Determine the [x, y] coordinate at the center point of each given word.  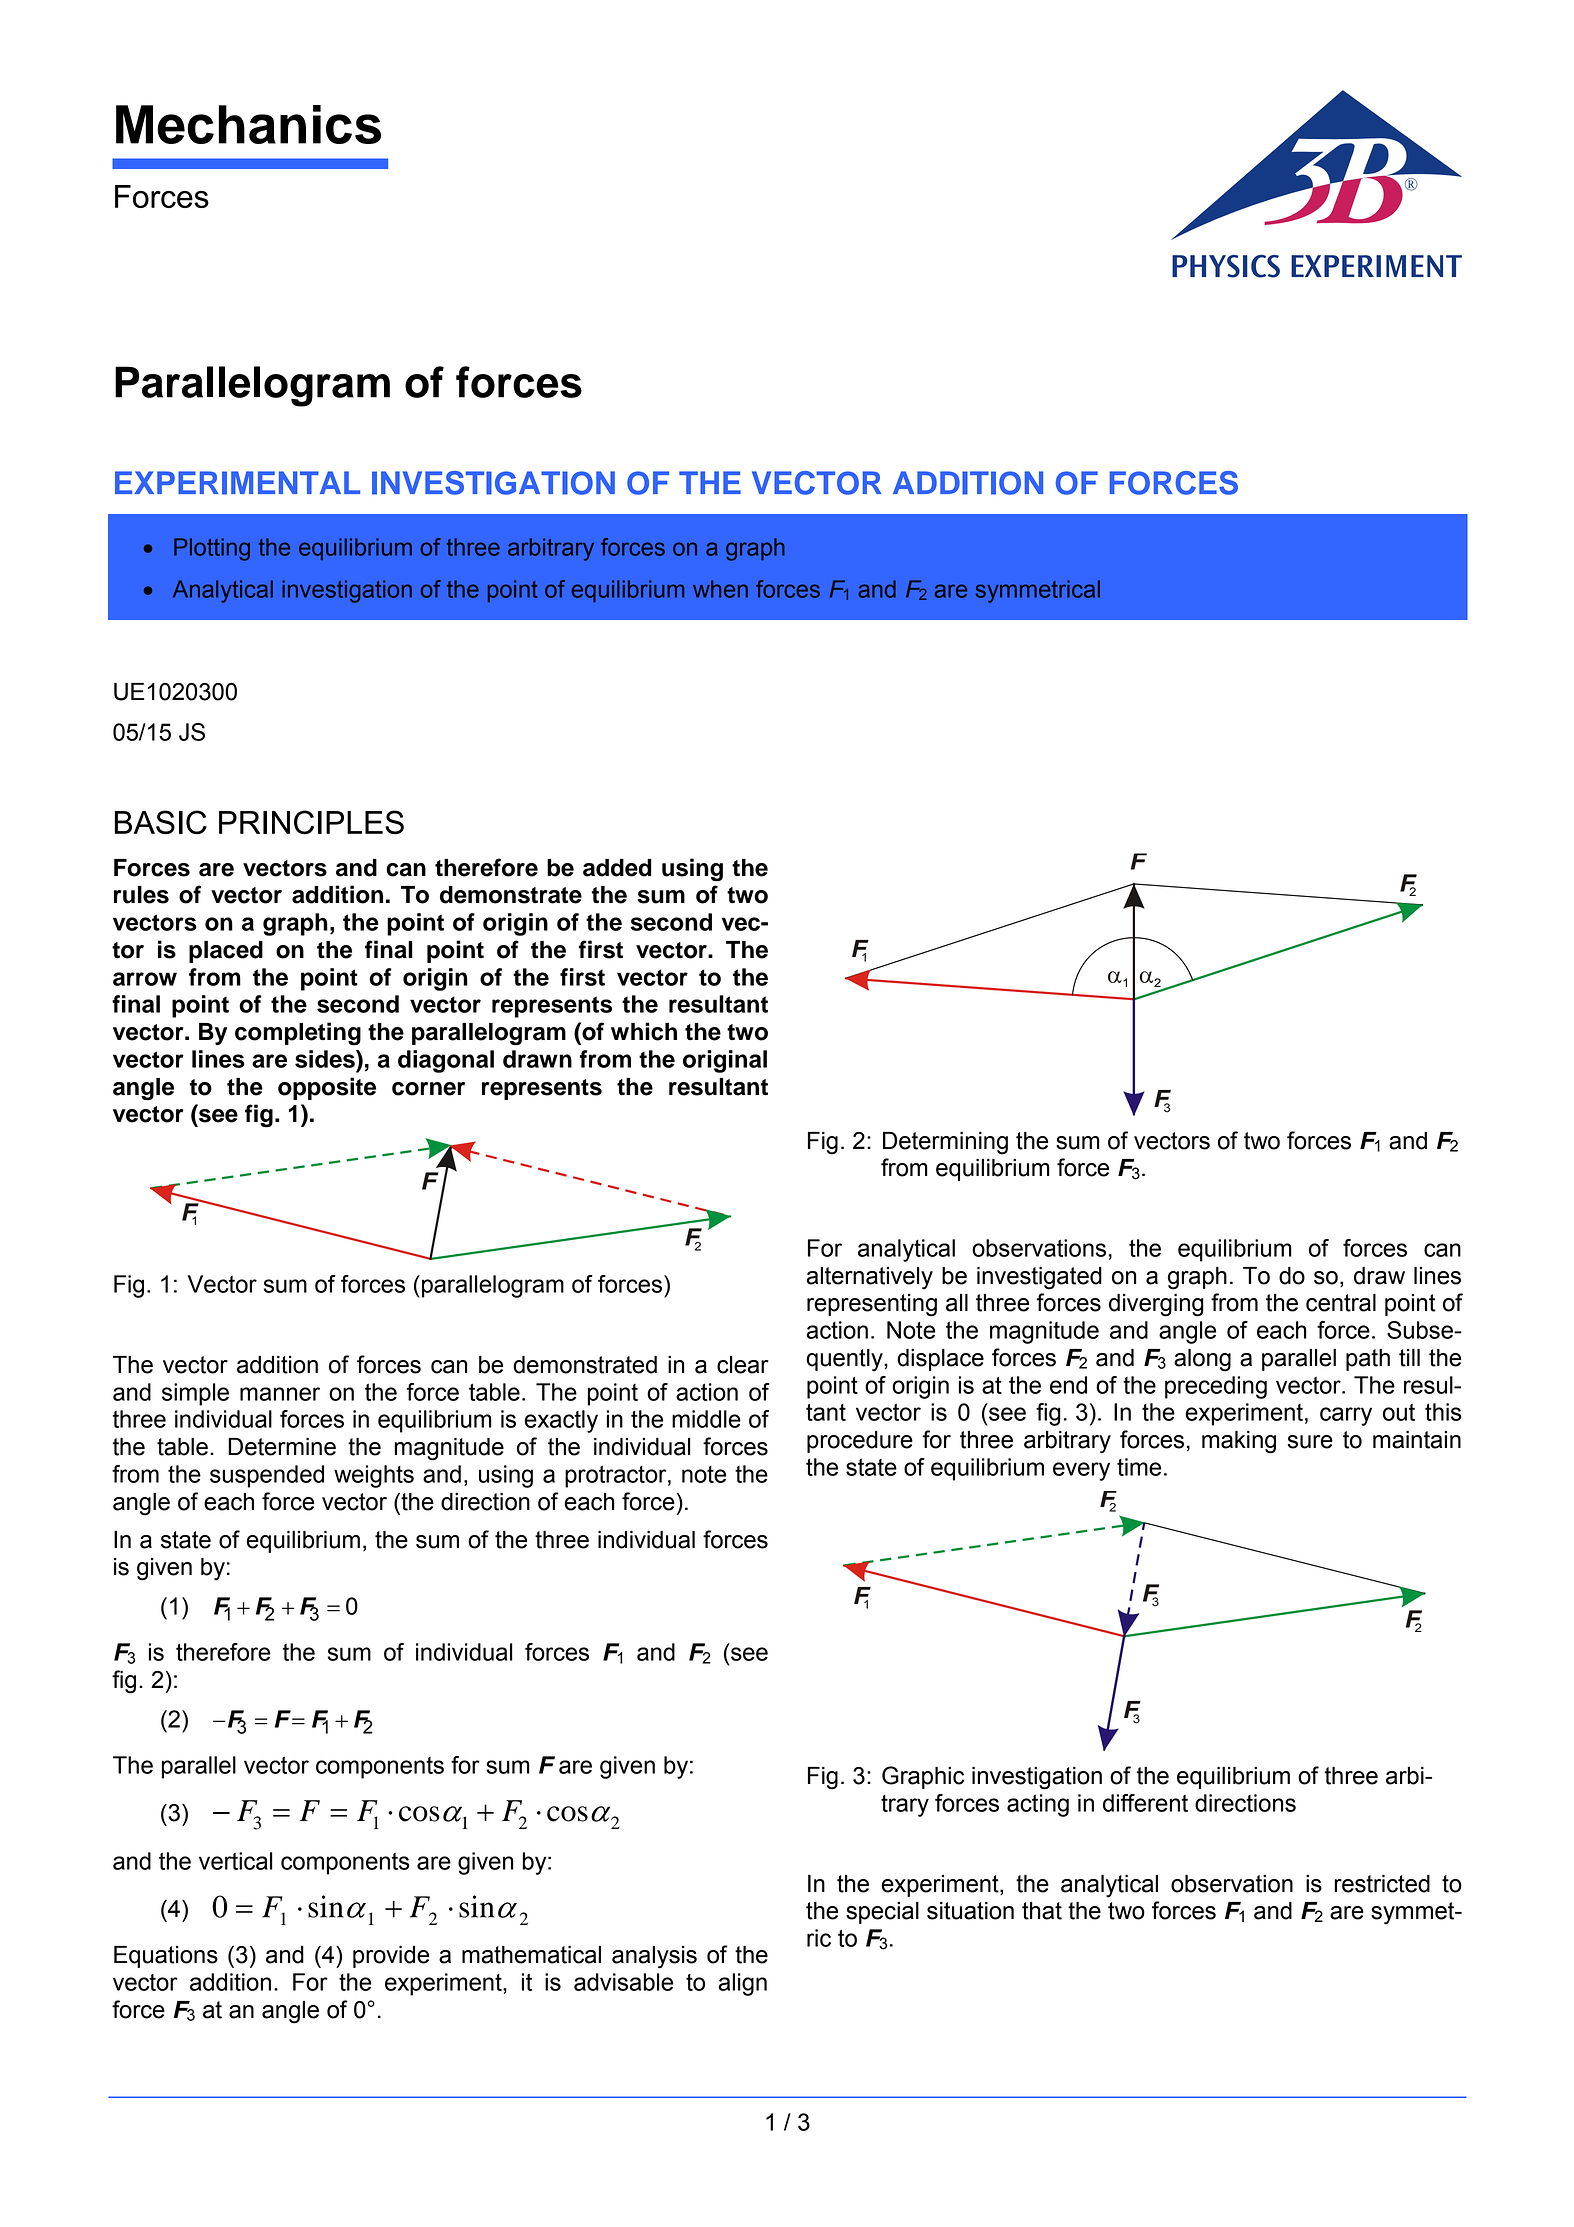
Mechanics [248, 124]
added [617, 868]
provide [391, 1957]
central [1341, 1303]
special [882, 1913]
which [644, 1031]
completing [298, 1034]
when [720, 589]
